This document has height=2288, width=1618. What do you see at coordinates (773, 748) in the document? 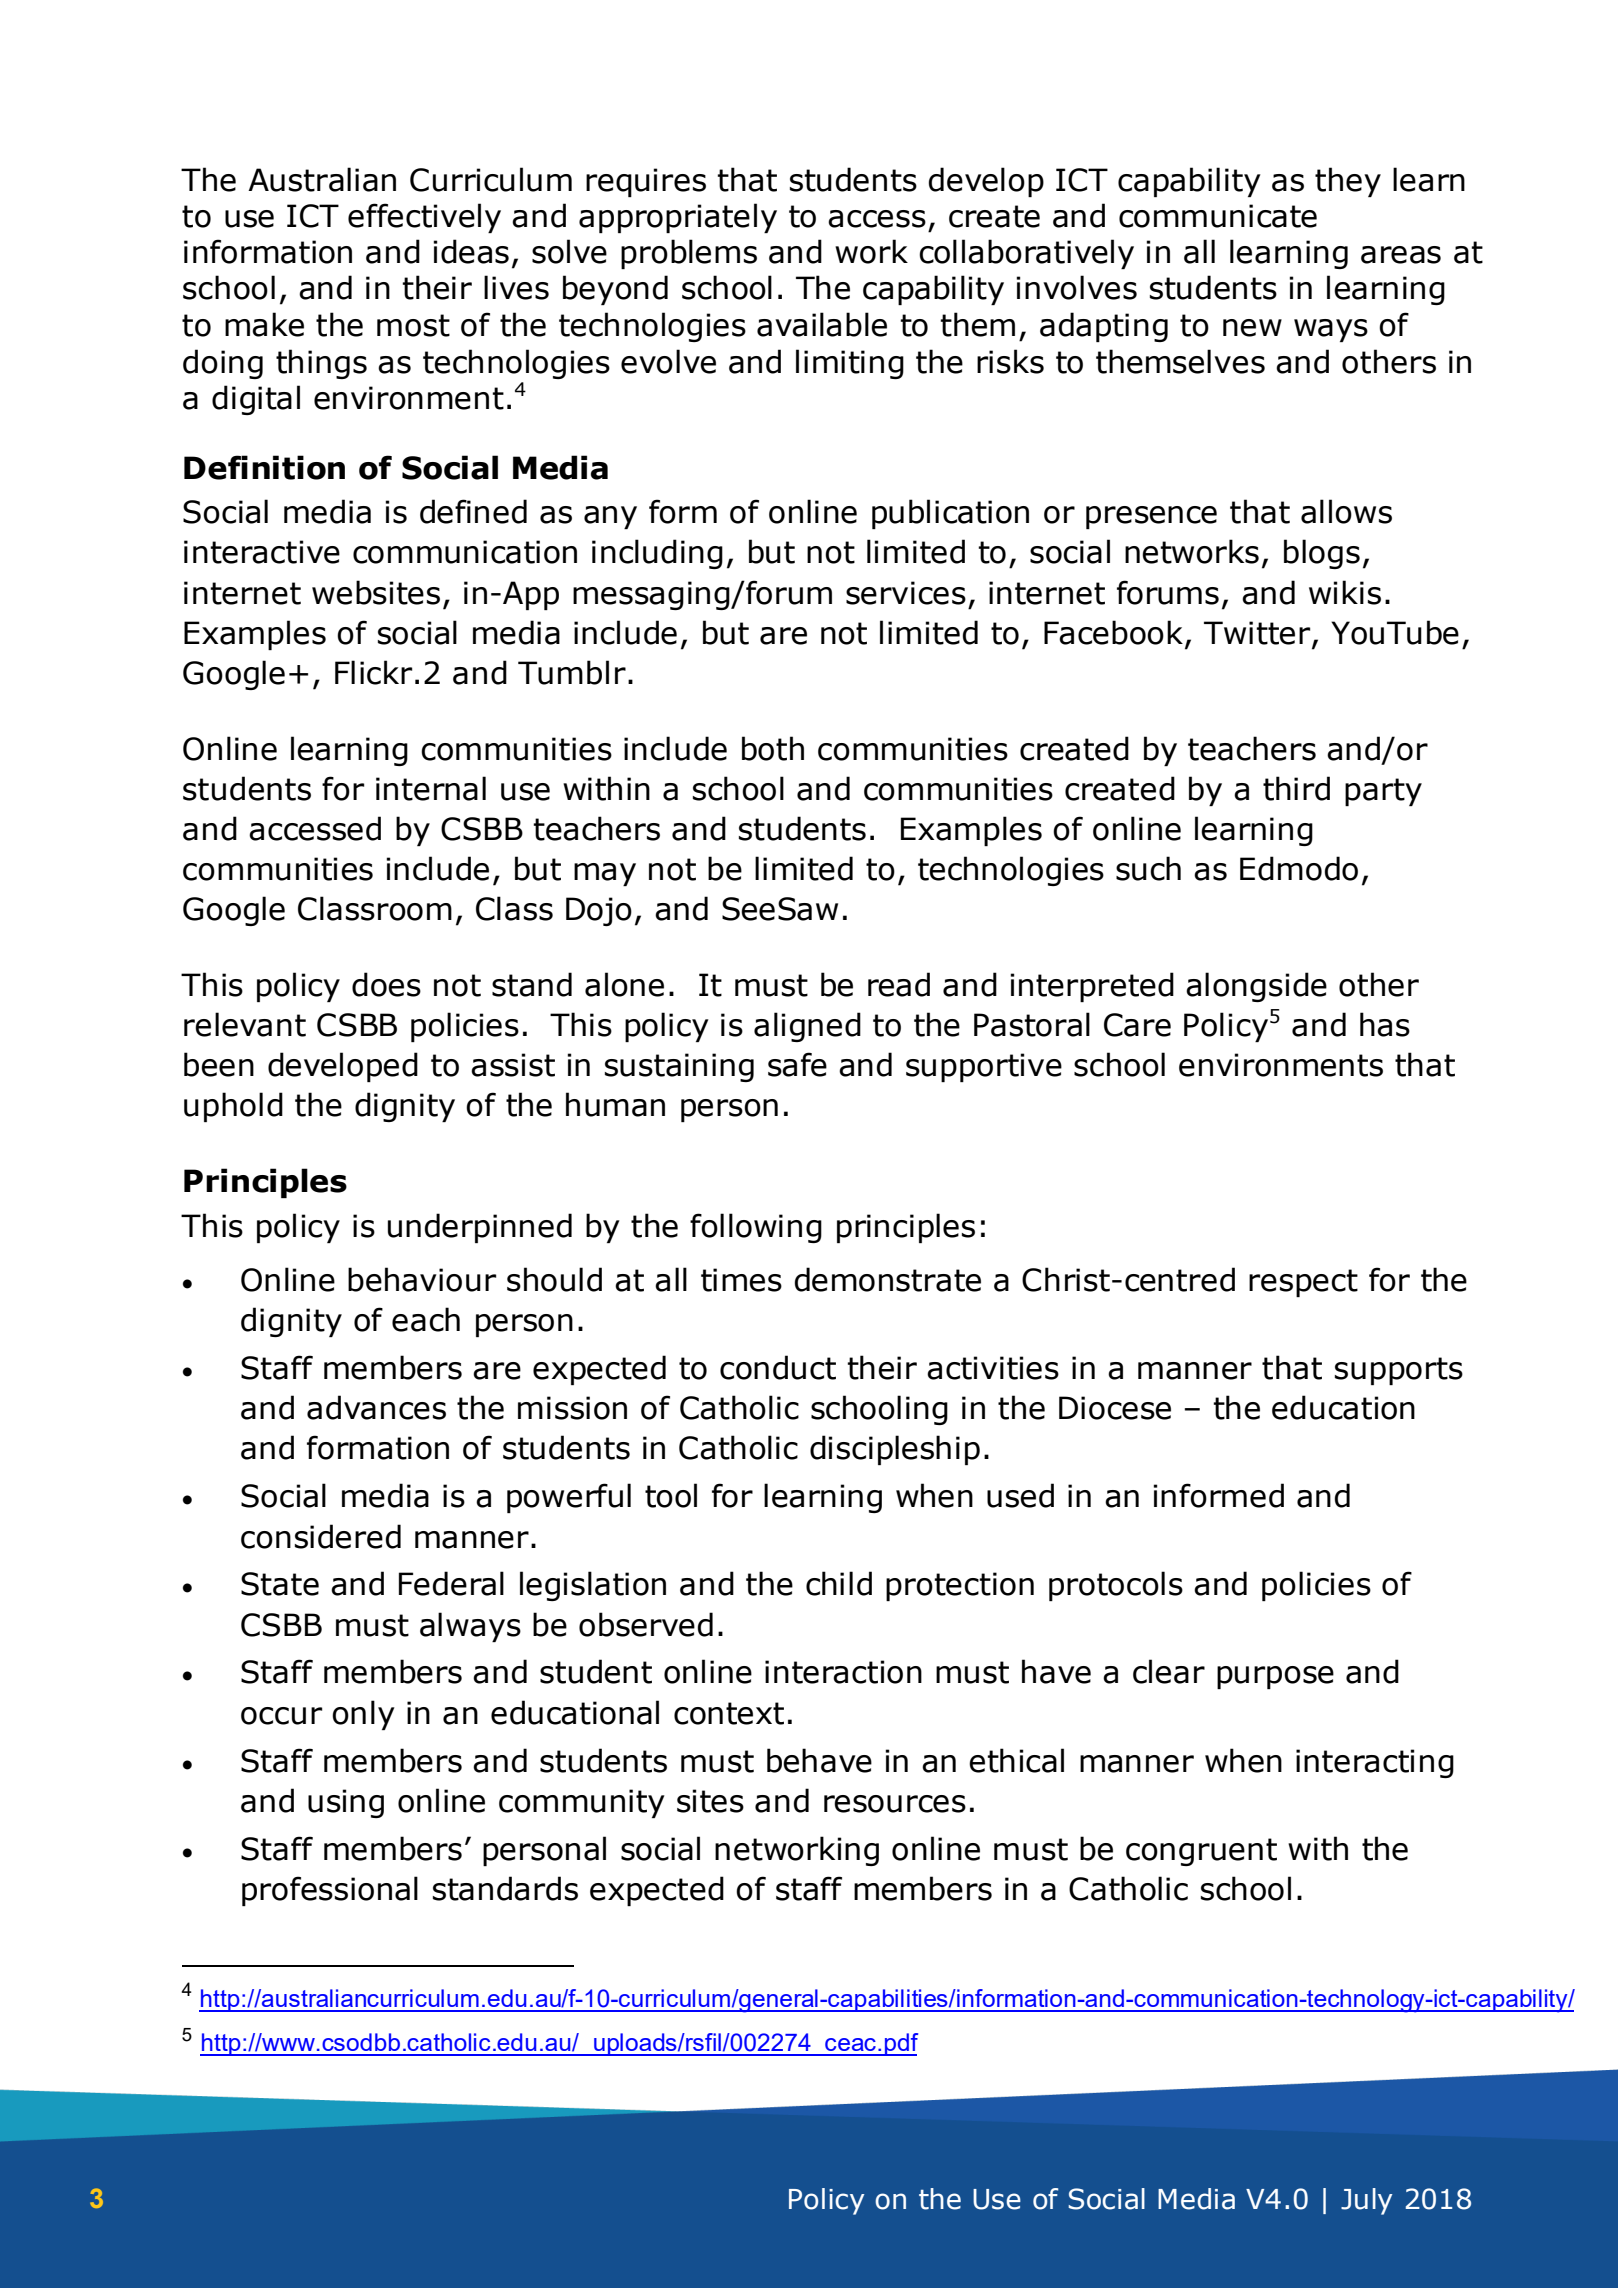
I see `both` at bounding box center [773, 748].
